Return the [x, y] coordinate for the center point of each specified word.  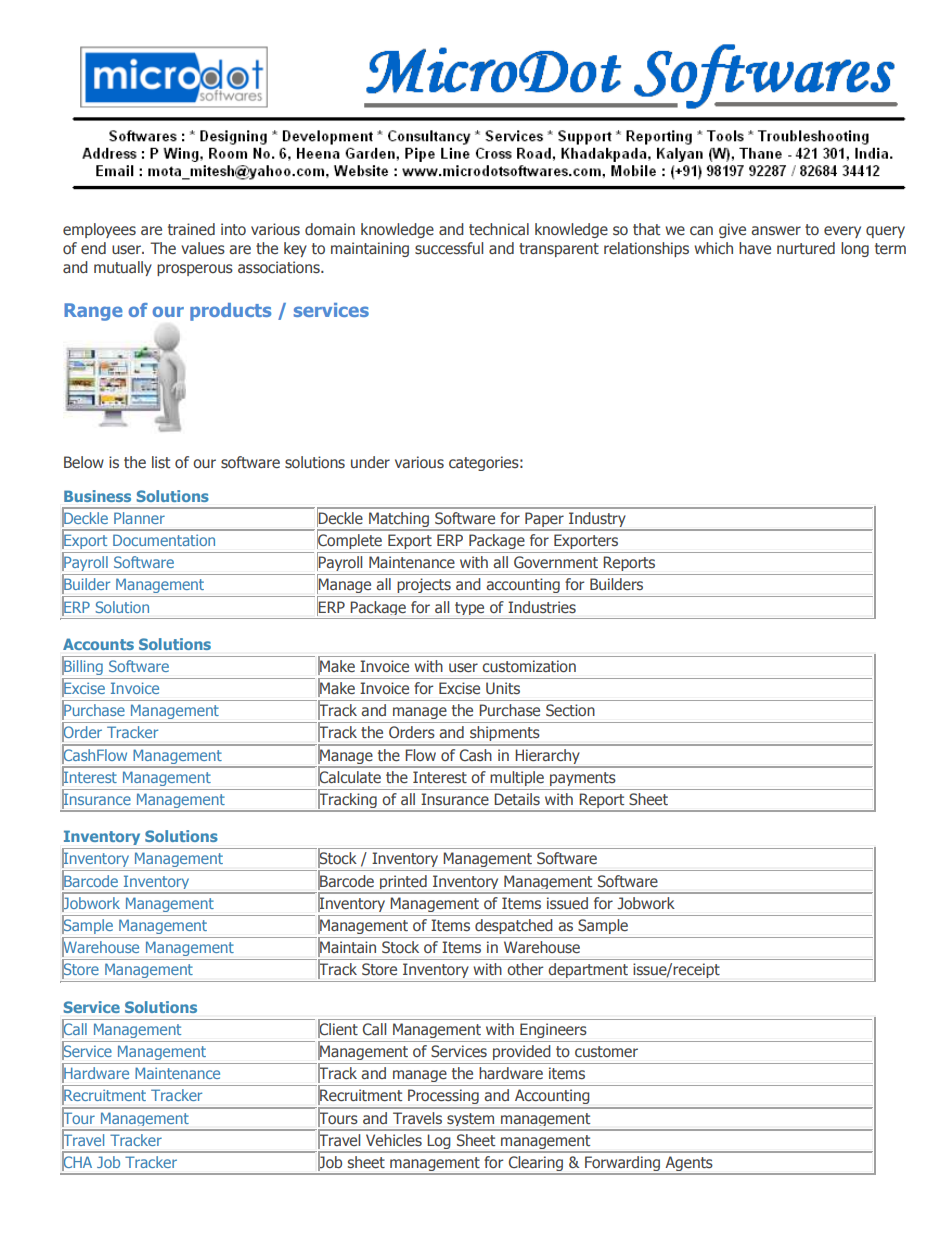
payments [583, 779]
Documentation [164, 540]
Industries [542, 607]
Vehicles [394, 1140]
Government [556, 562]
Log [439, 1142]
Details [517, 799]
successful [449, 248]
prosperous [195, 270]
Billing [83, 667]
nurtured [806, 248]
